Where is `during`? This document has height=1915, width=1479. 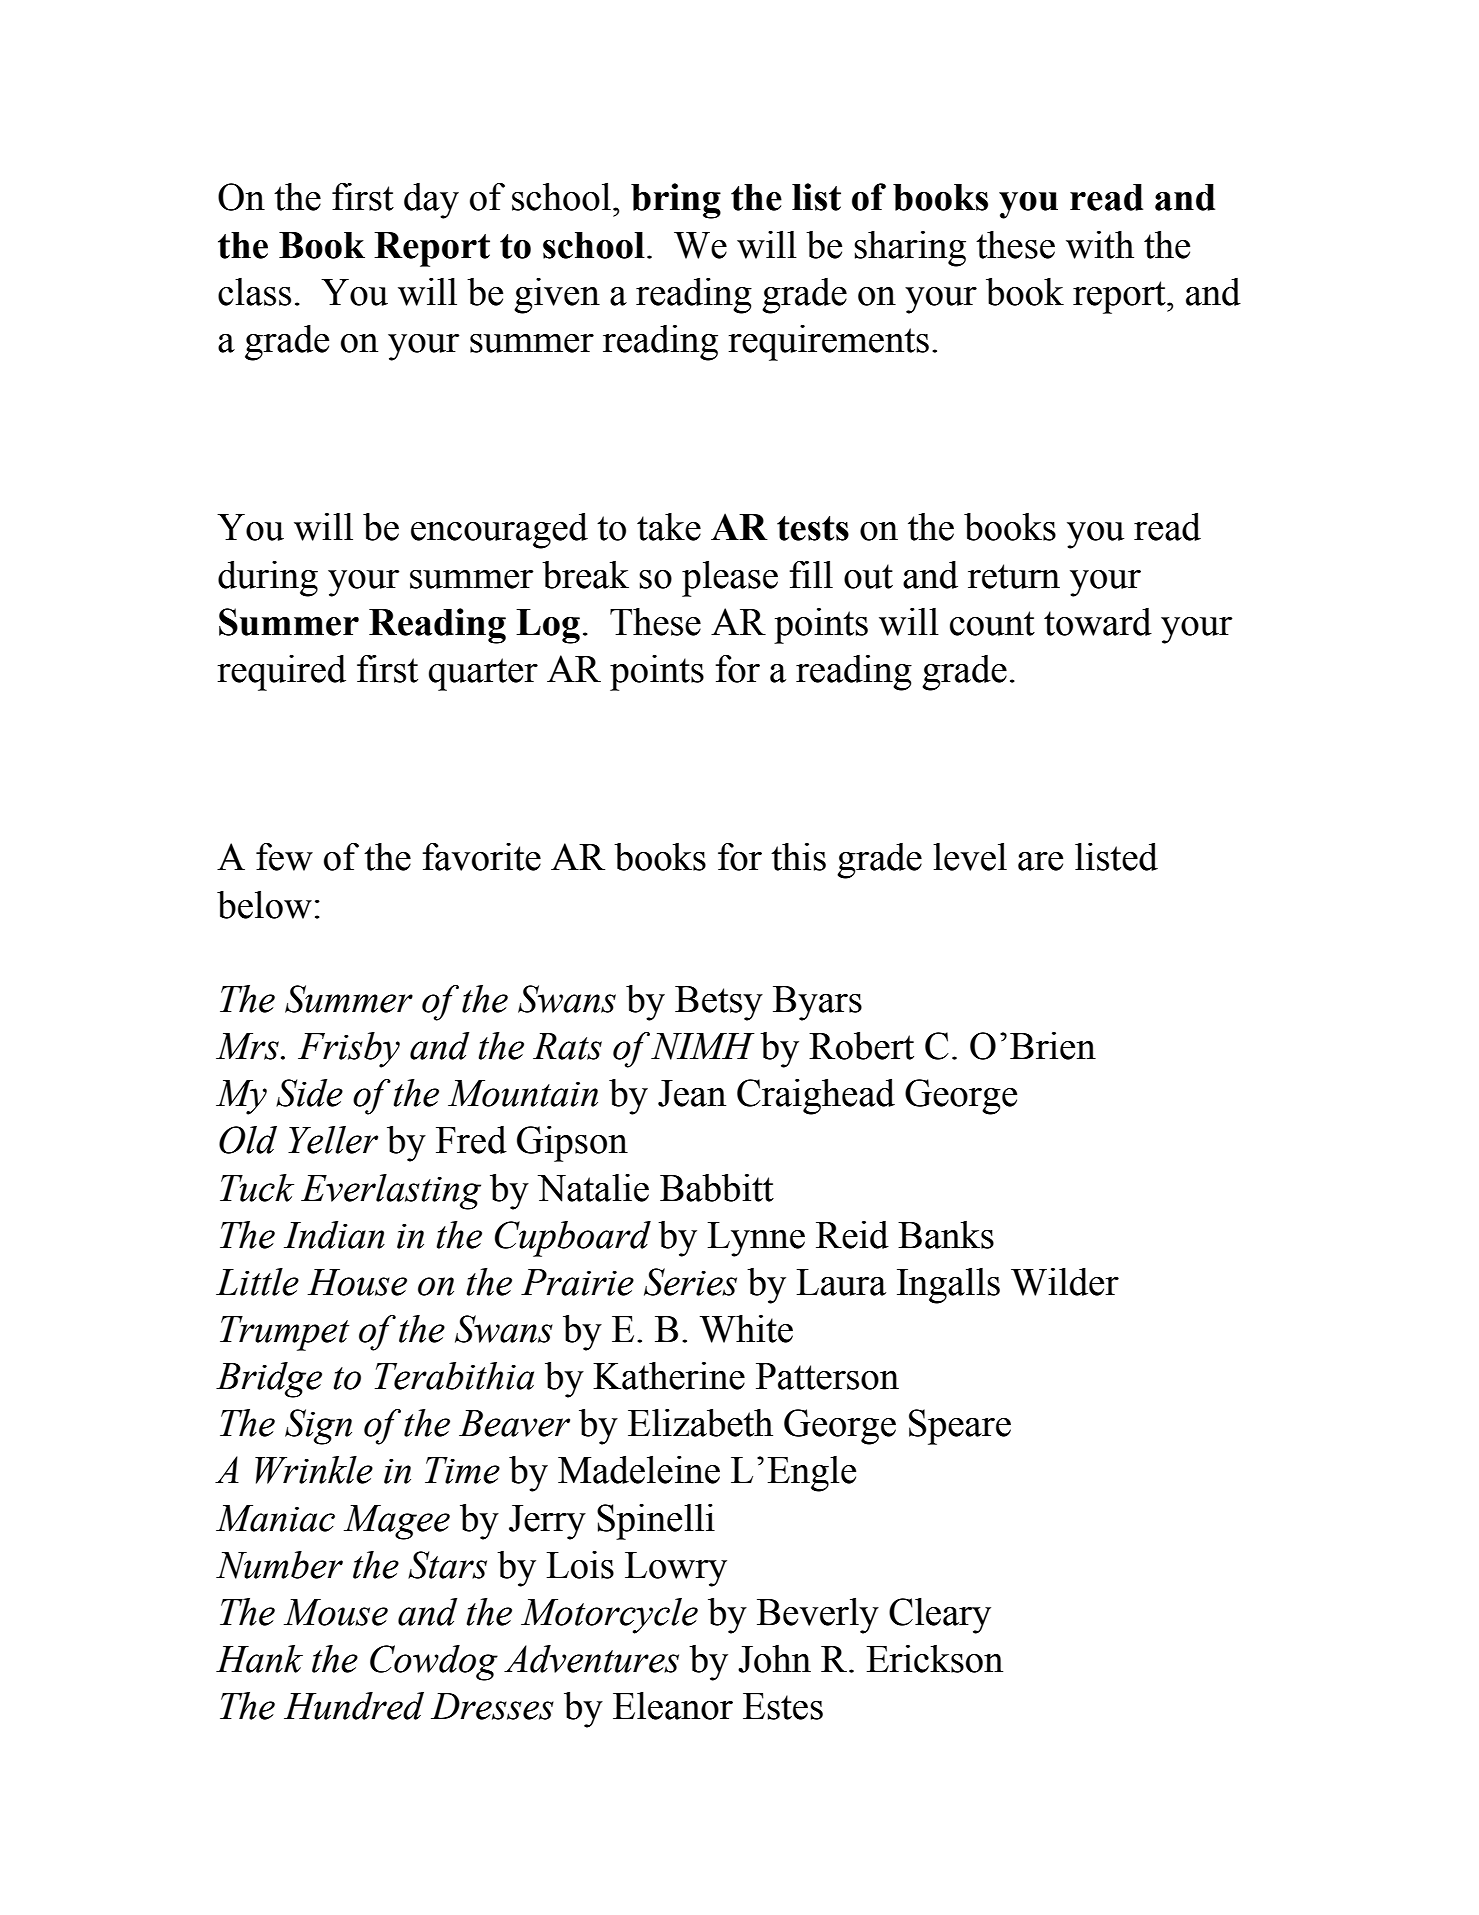 during is located at coordinates (268, 579).
